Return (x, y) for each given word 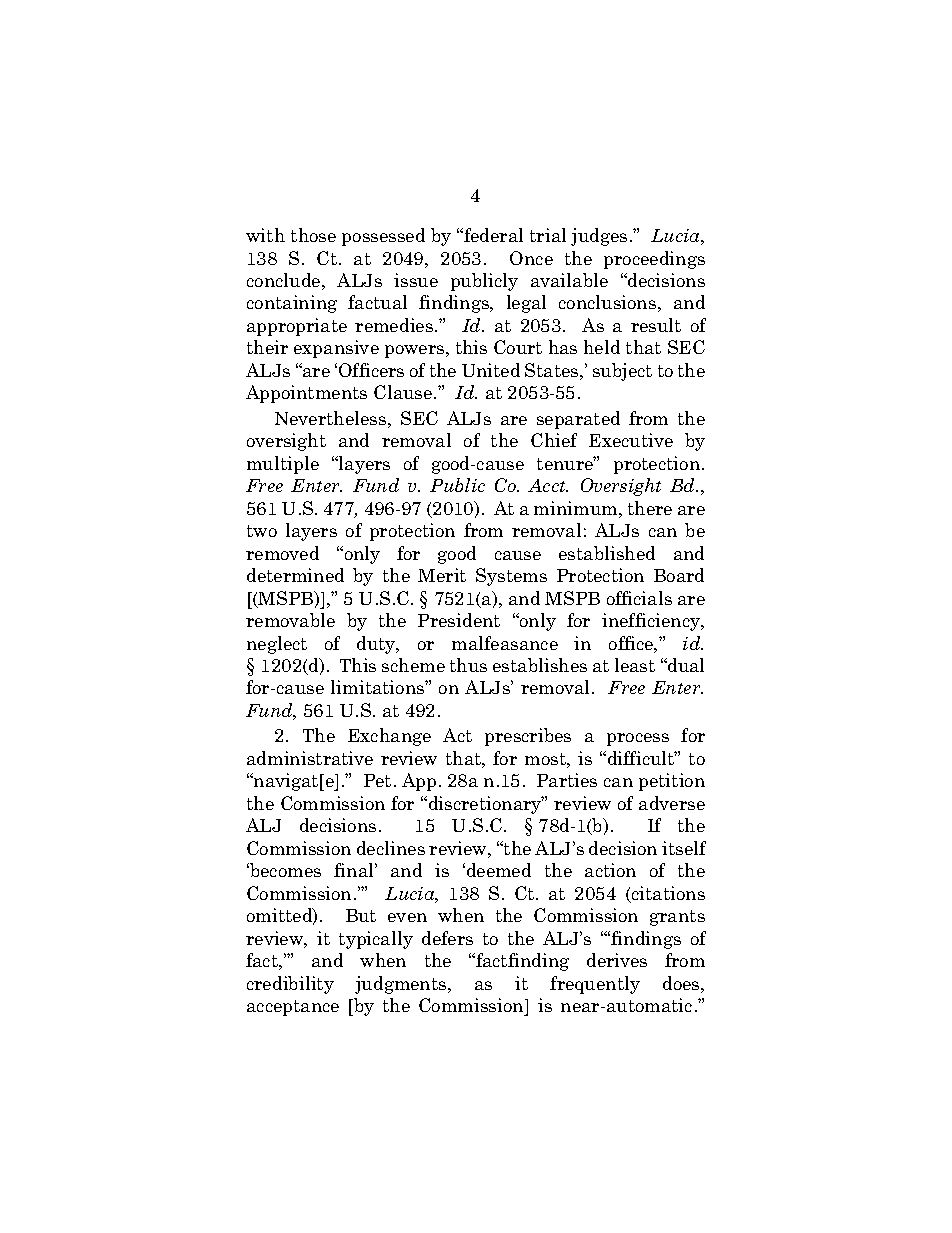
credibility (290, 985)
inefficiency (652, 622)
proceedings (654, 260)
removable (290, 620)
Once (531, 258)
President (459, 620)
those (313, 235)
